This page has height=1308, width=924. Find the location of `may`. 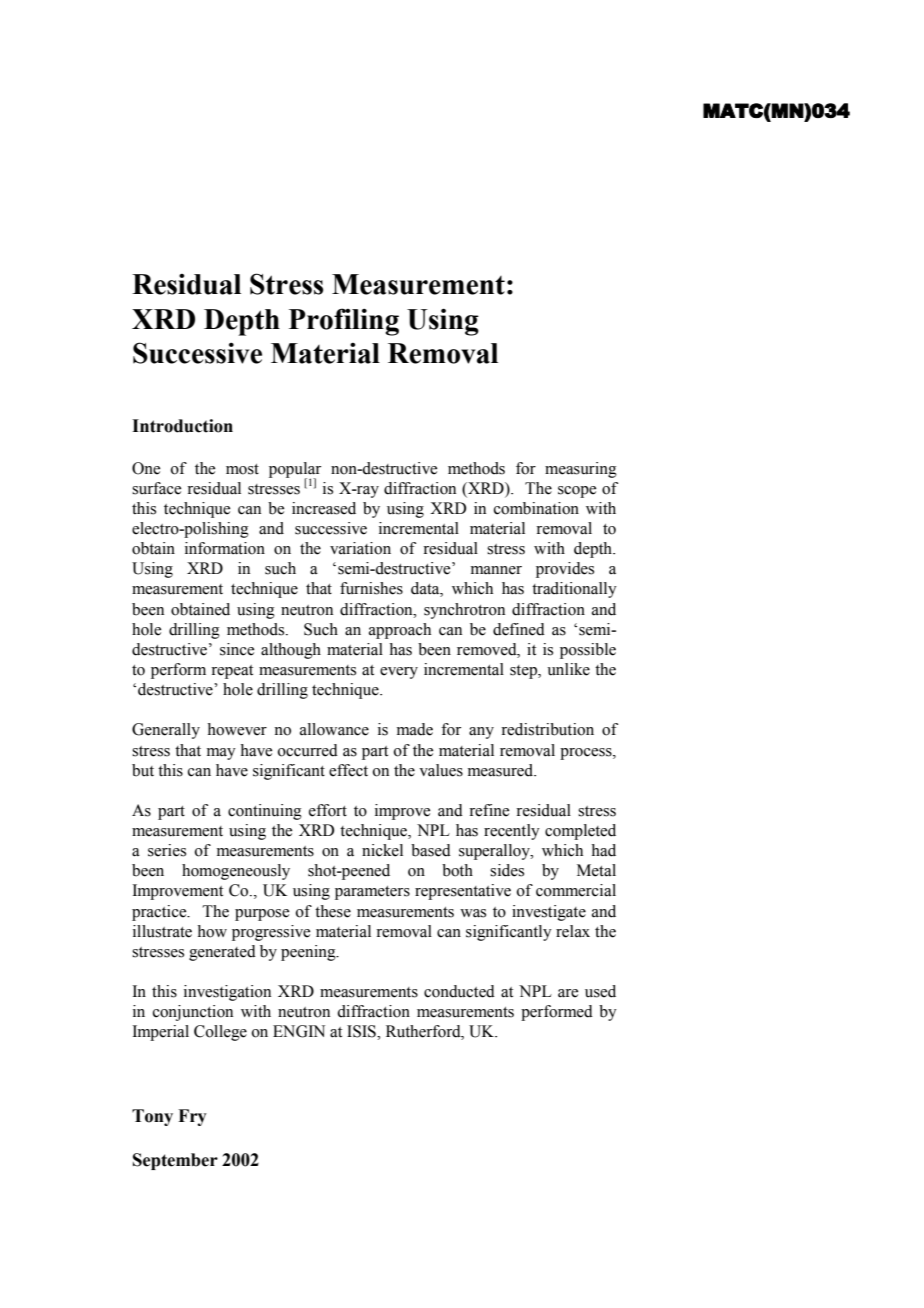

may is located at coordinates (221, 754).
